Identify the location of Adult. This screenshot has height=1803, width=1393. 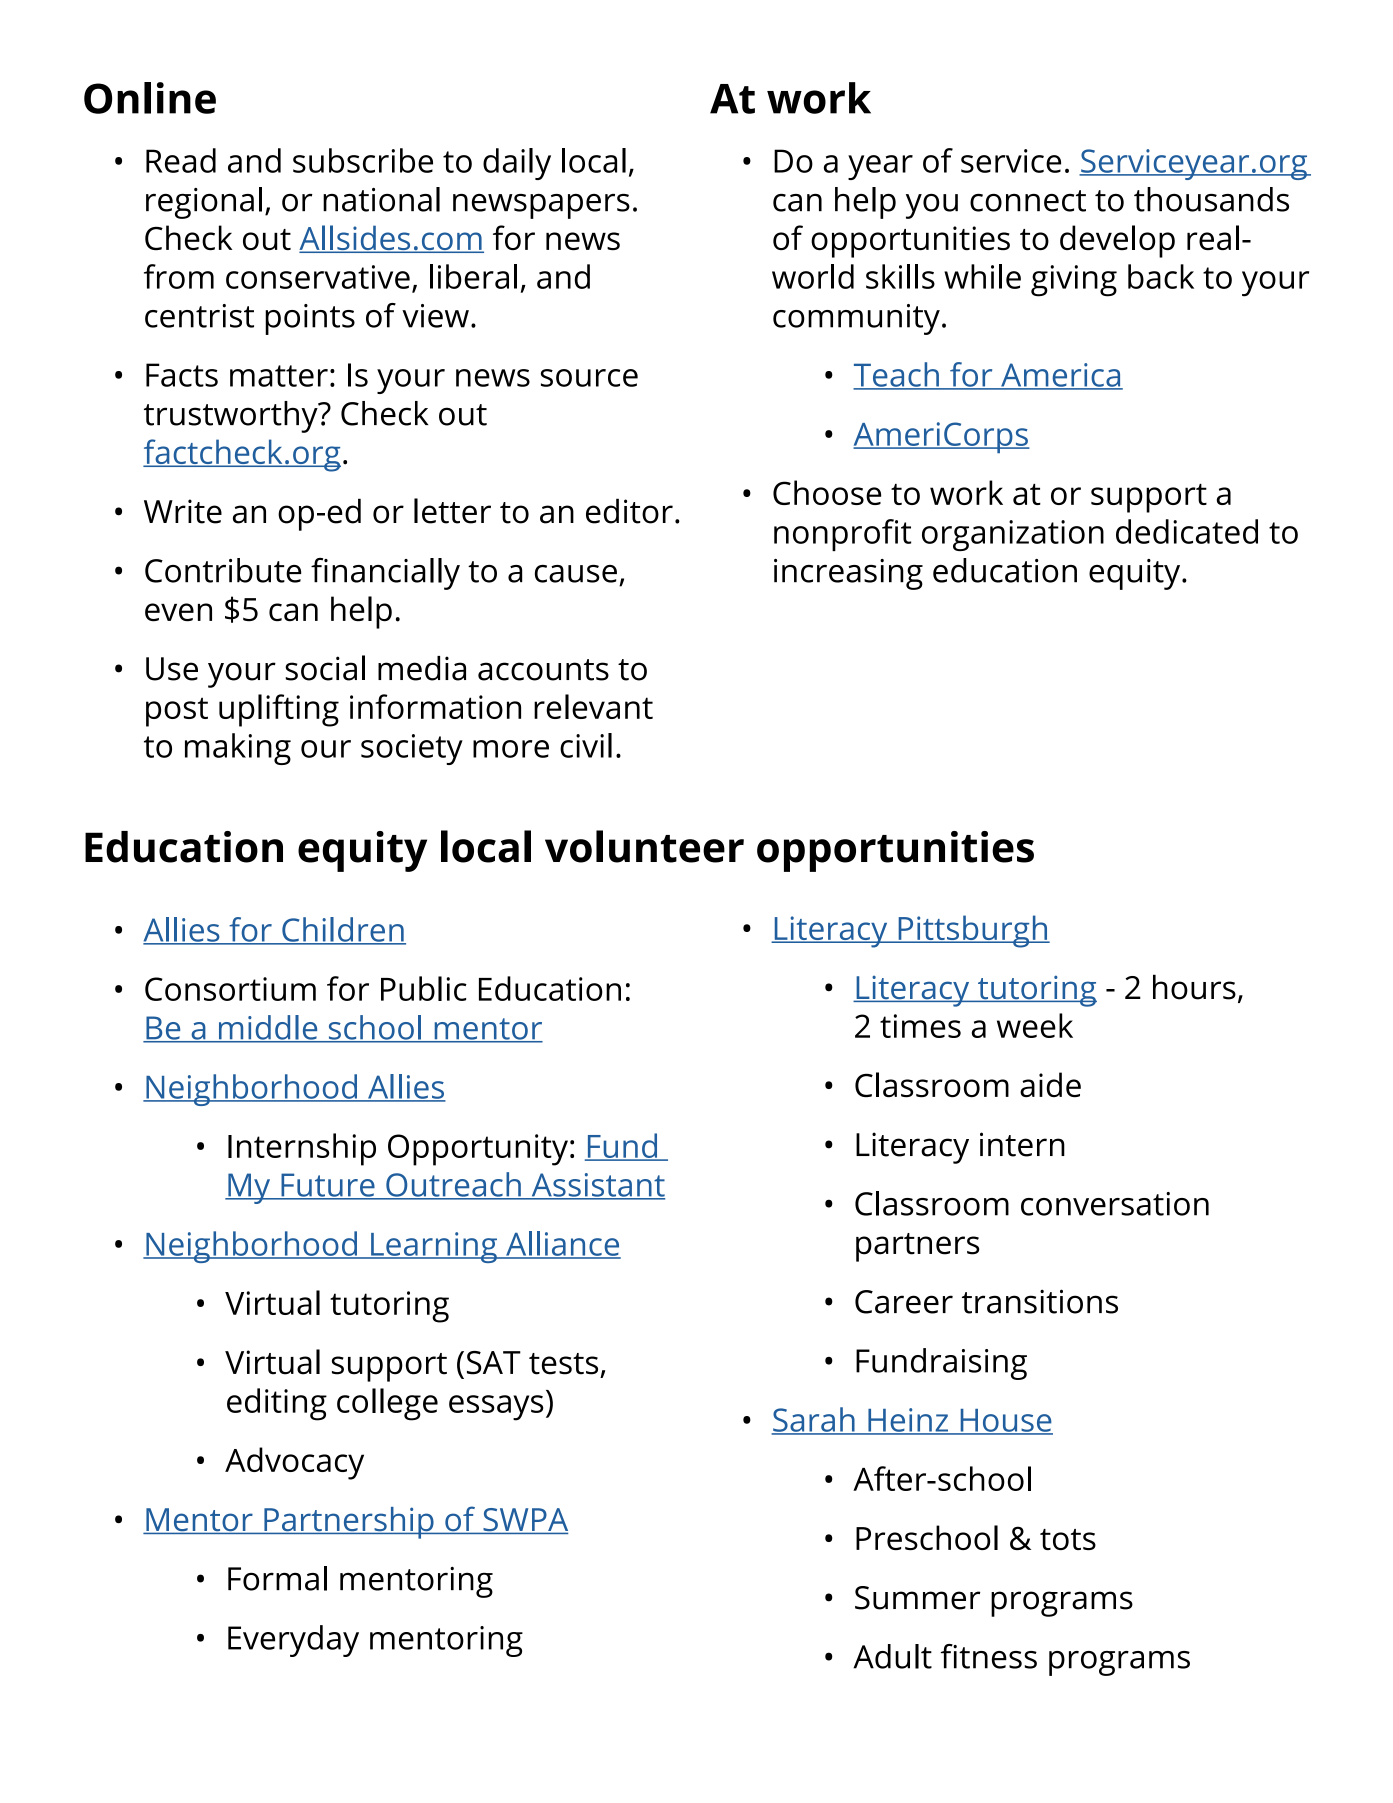
(892, 1656).
